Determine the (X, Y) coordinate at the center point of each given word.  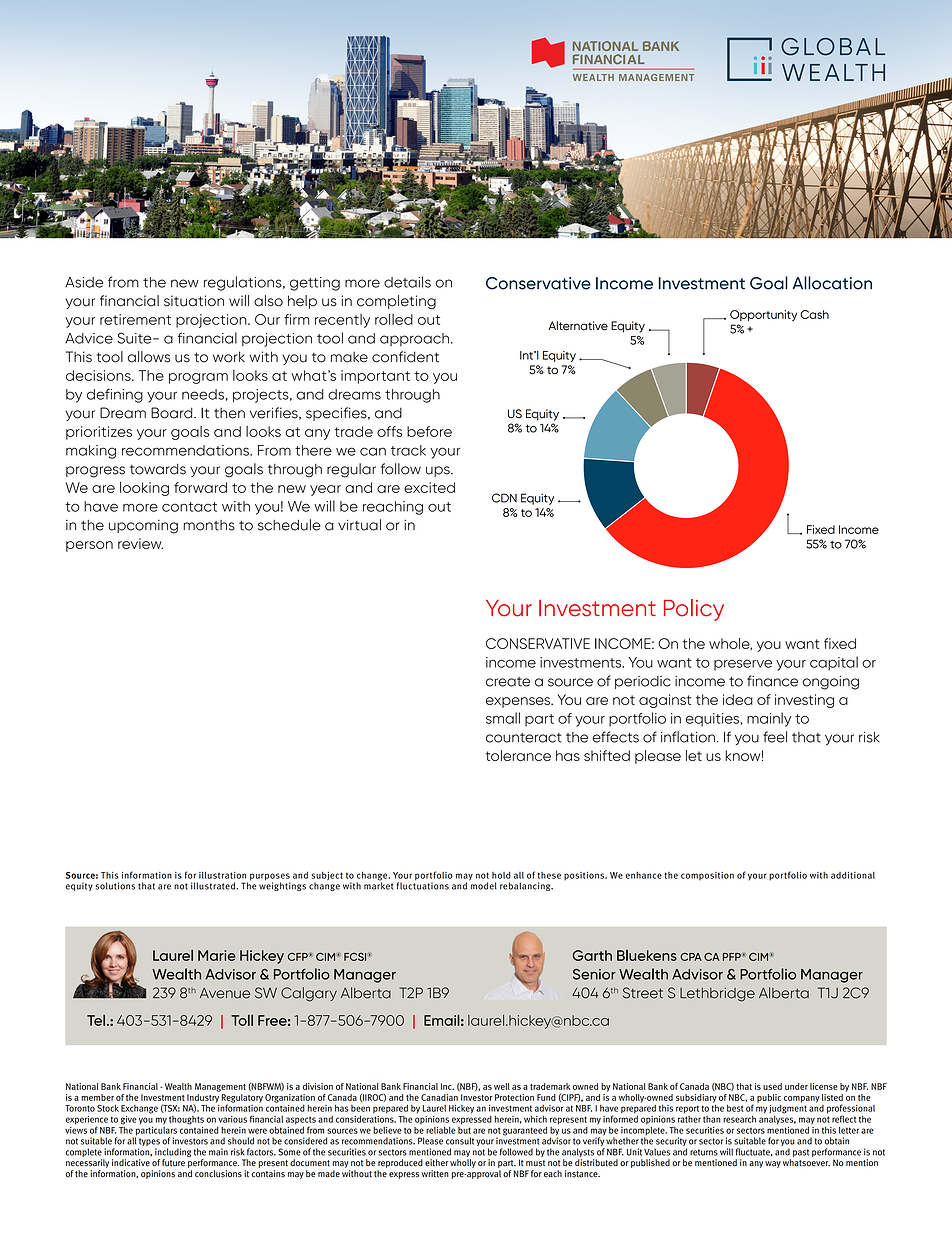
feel (775, 737)
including (173, 1152)
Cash (814, 314)
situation (194, 301)
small (503, 718)
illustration (222, 875)
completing (396, 302)
